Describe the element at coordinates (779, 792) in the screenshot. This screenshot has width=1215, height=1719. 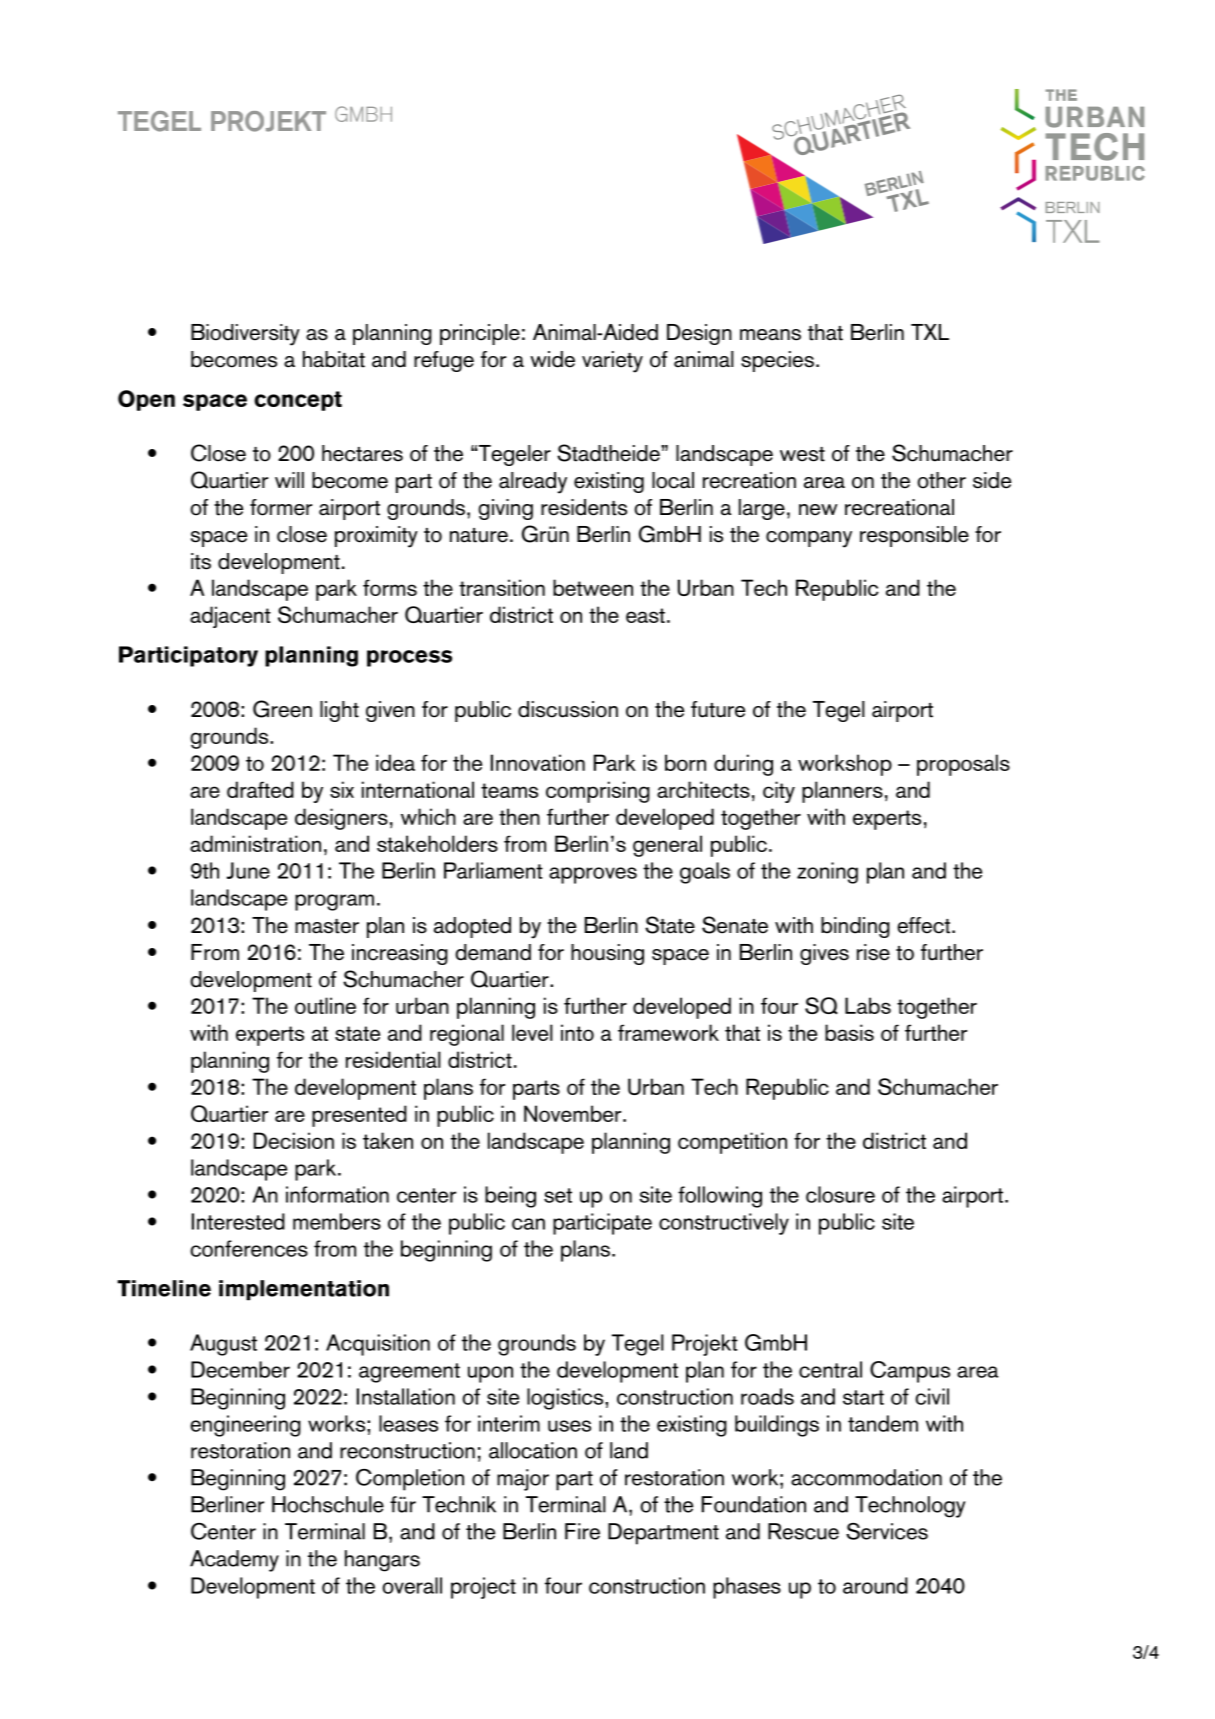
I see `city` at that location.
